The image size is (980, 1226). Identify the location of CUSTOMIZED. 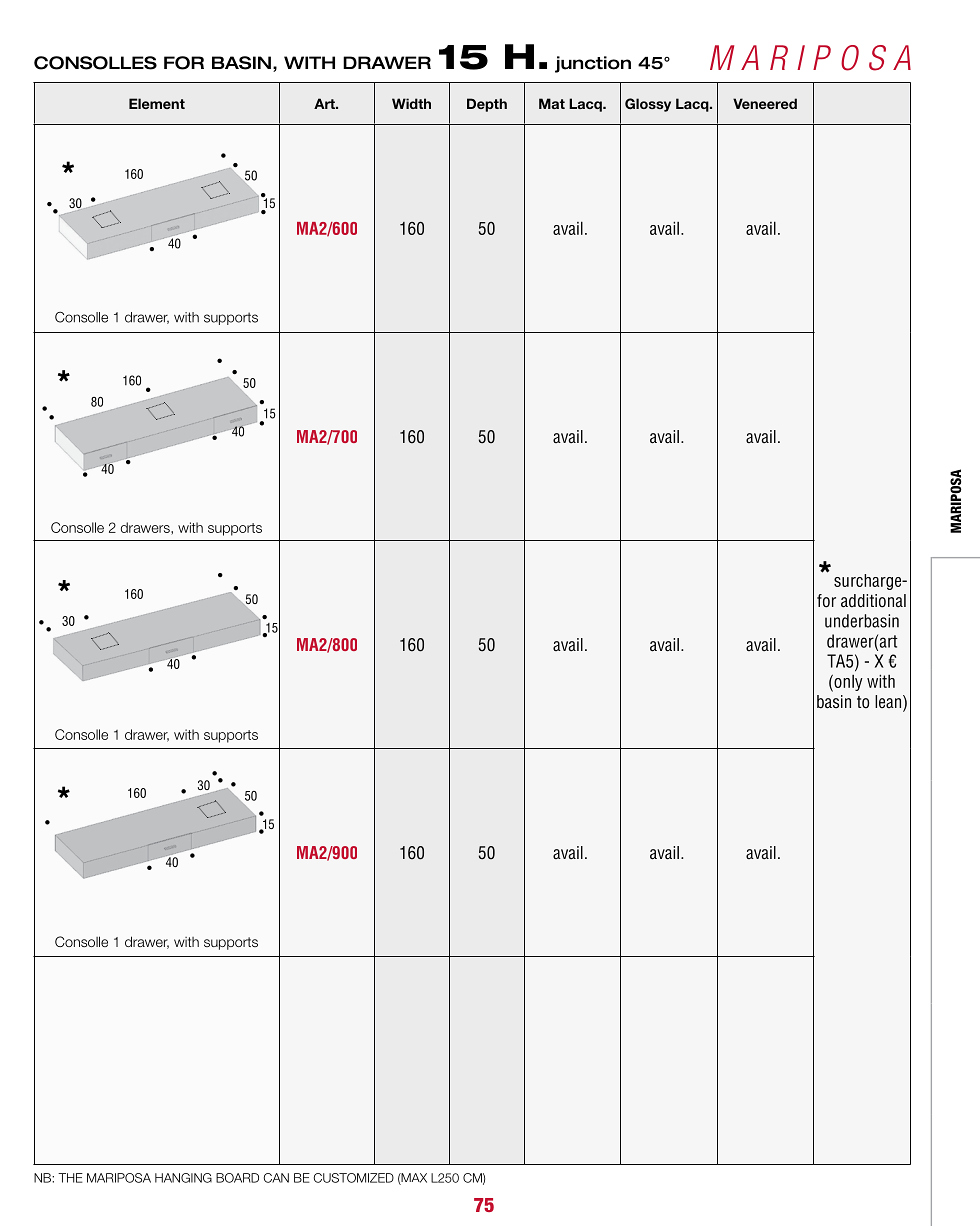
(353, 1178).
